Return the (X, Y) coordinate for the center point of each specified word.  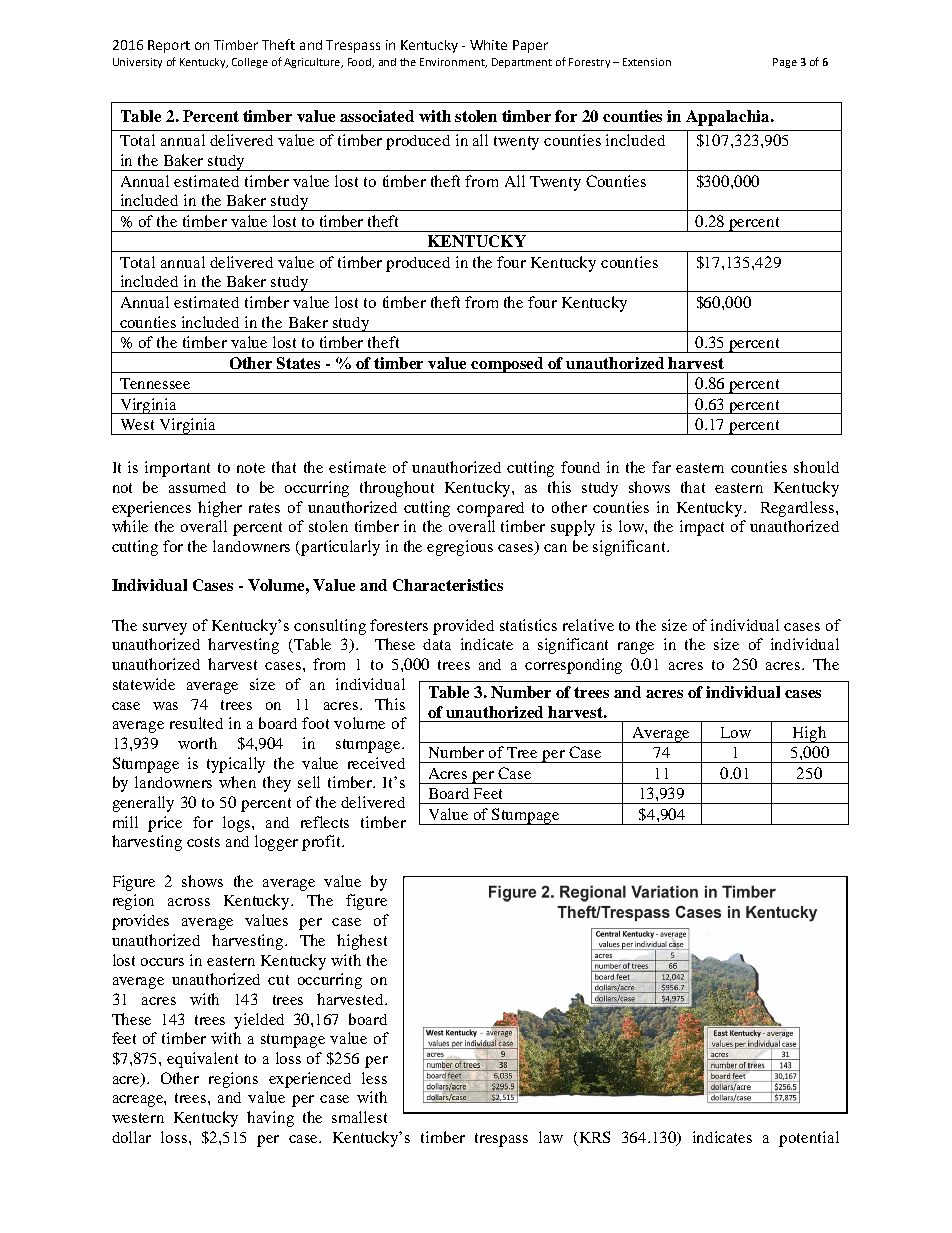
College (250, 63)
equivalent (202, 1060)
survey (165, 629)
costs (203, 842)
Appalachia (729, 118)
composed (508, 365)
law (551, 1137)
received (376, 763)
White (488, 45)
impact (702, 528)
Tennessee (155, 383)
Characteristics (448, 585)
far (661, 467)
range (636, 648)
